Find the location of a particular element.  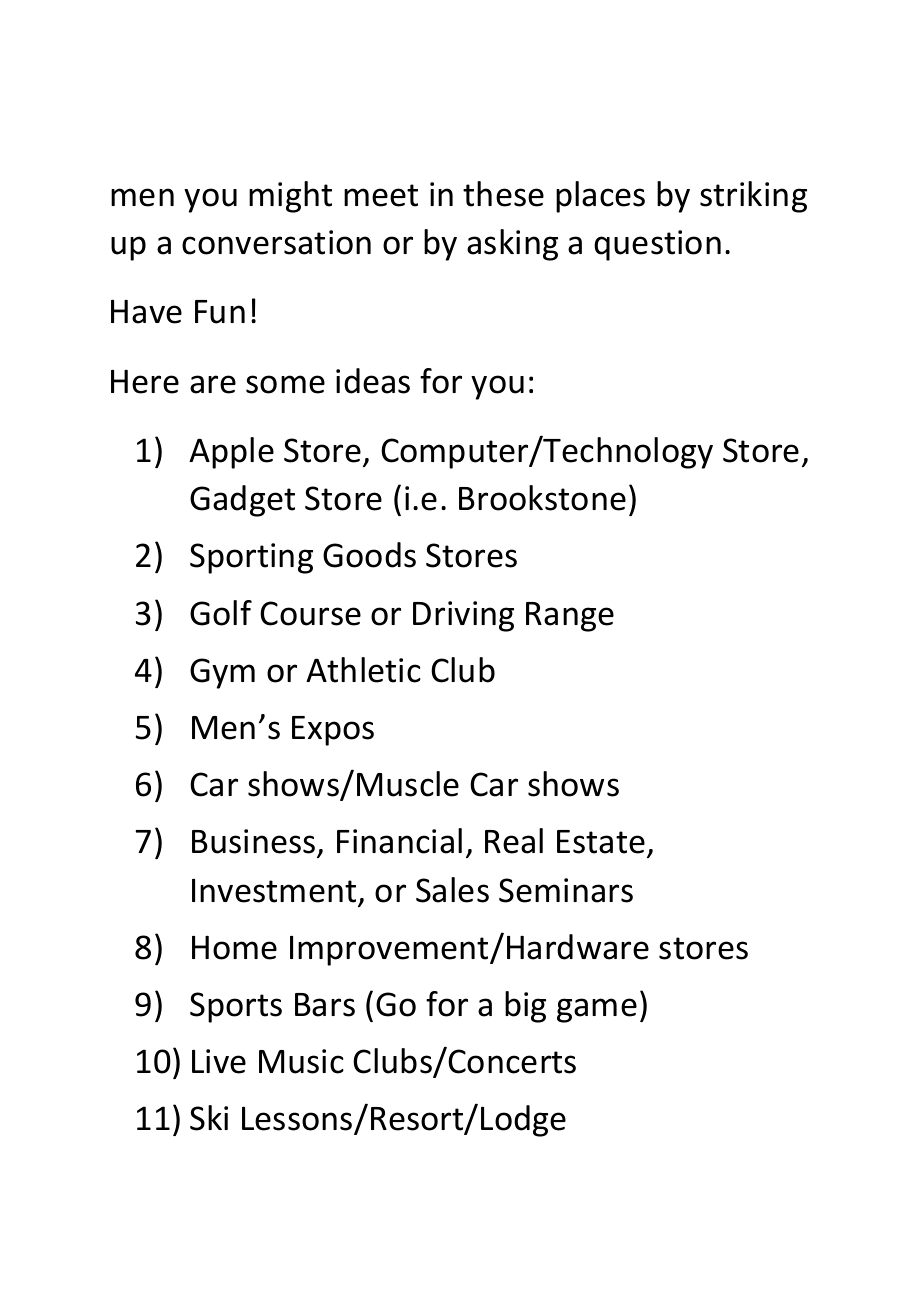

Driving is located at coordinates (463, 616).
